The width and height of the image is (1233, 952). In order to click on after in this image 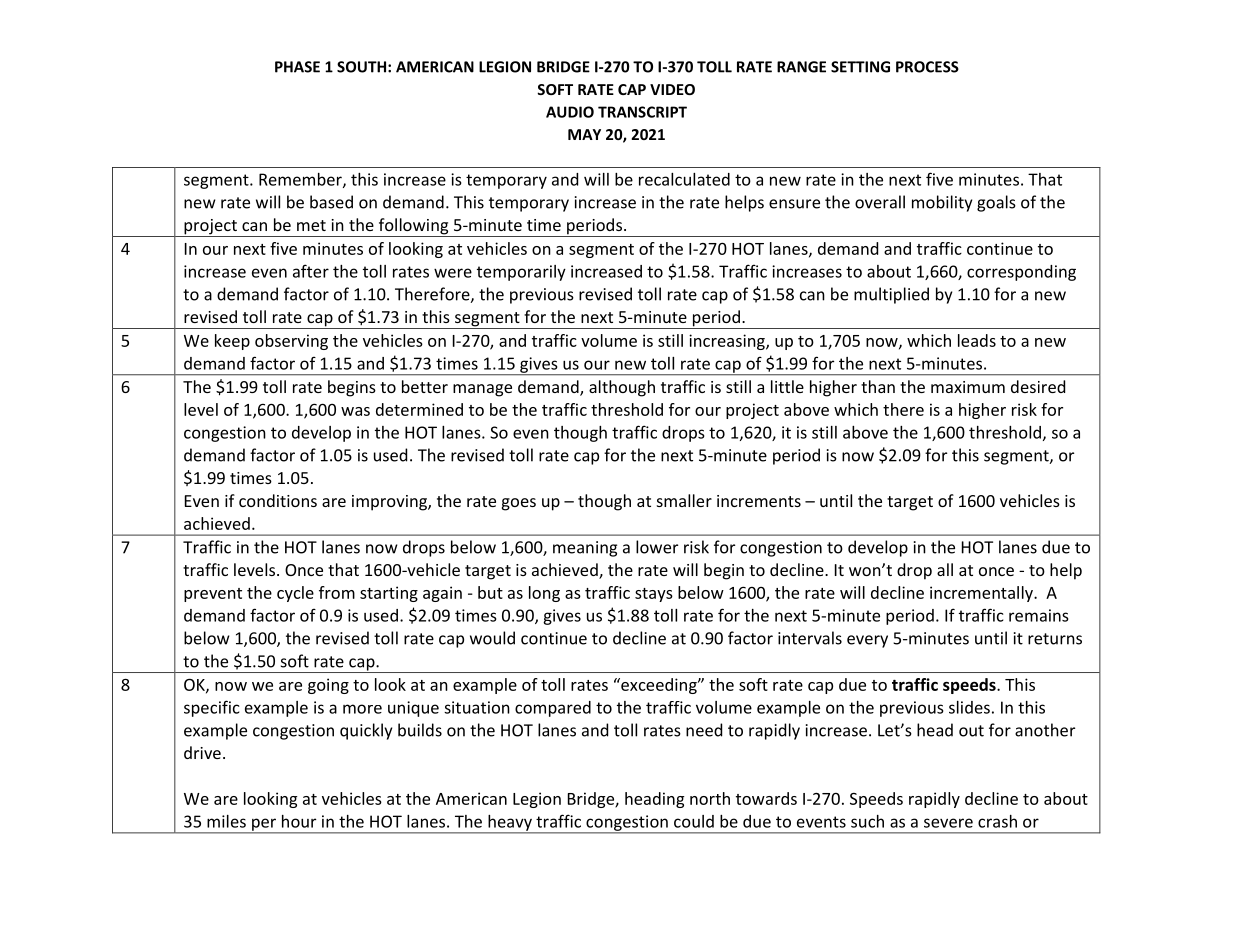, I will do `click(311, 271)`.
